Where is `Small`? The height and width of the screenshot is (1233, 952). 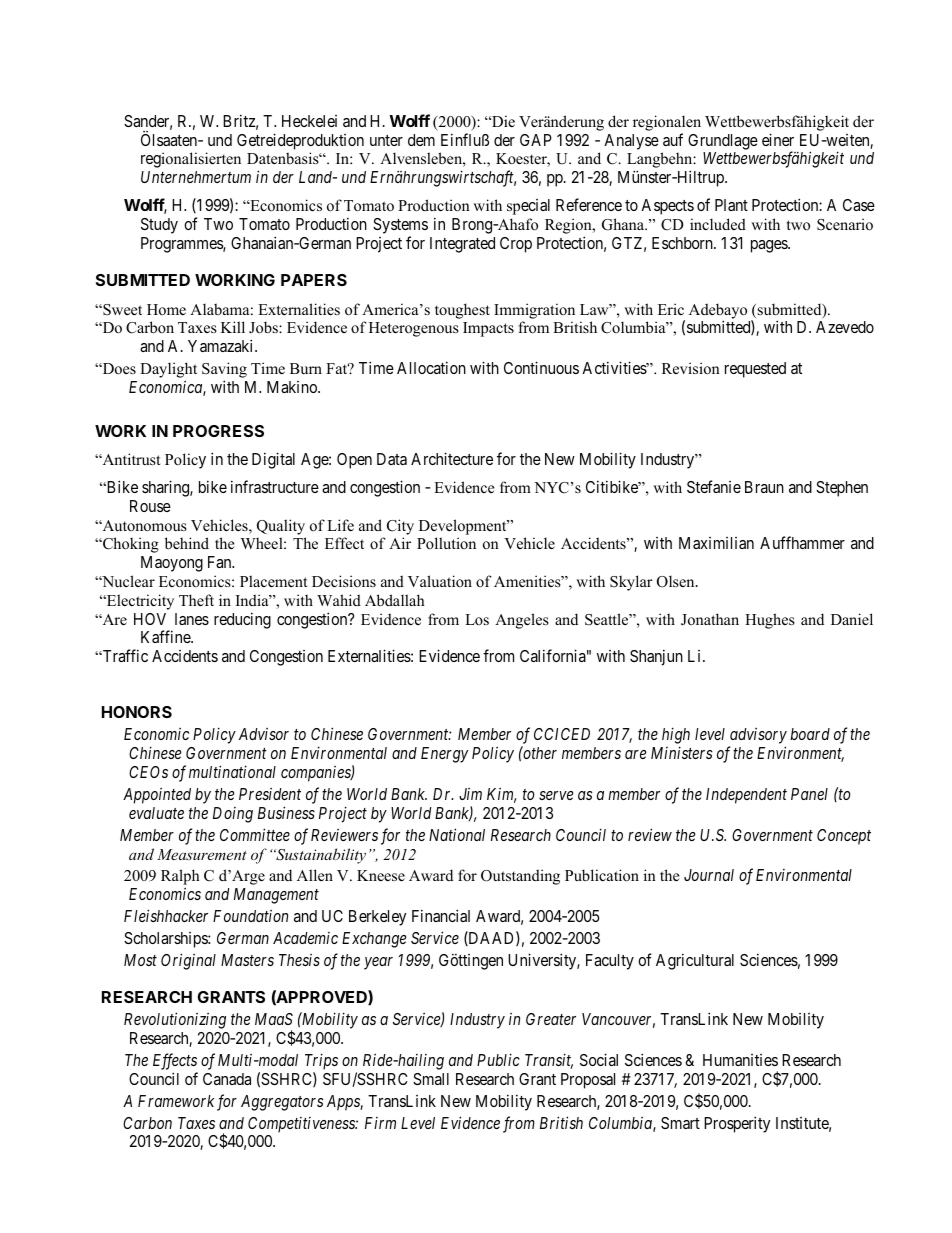
Small is located at coordinates (431, 1079).
